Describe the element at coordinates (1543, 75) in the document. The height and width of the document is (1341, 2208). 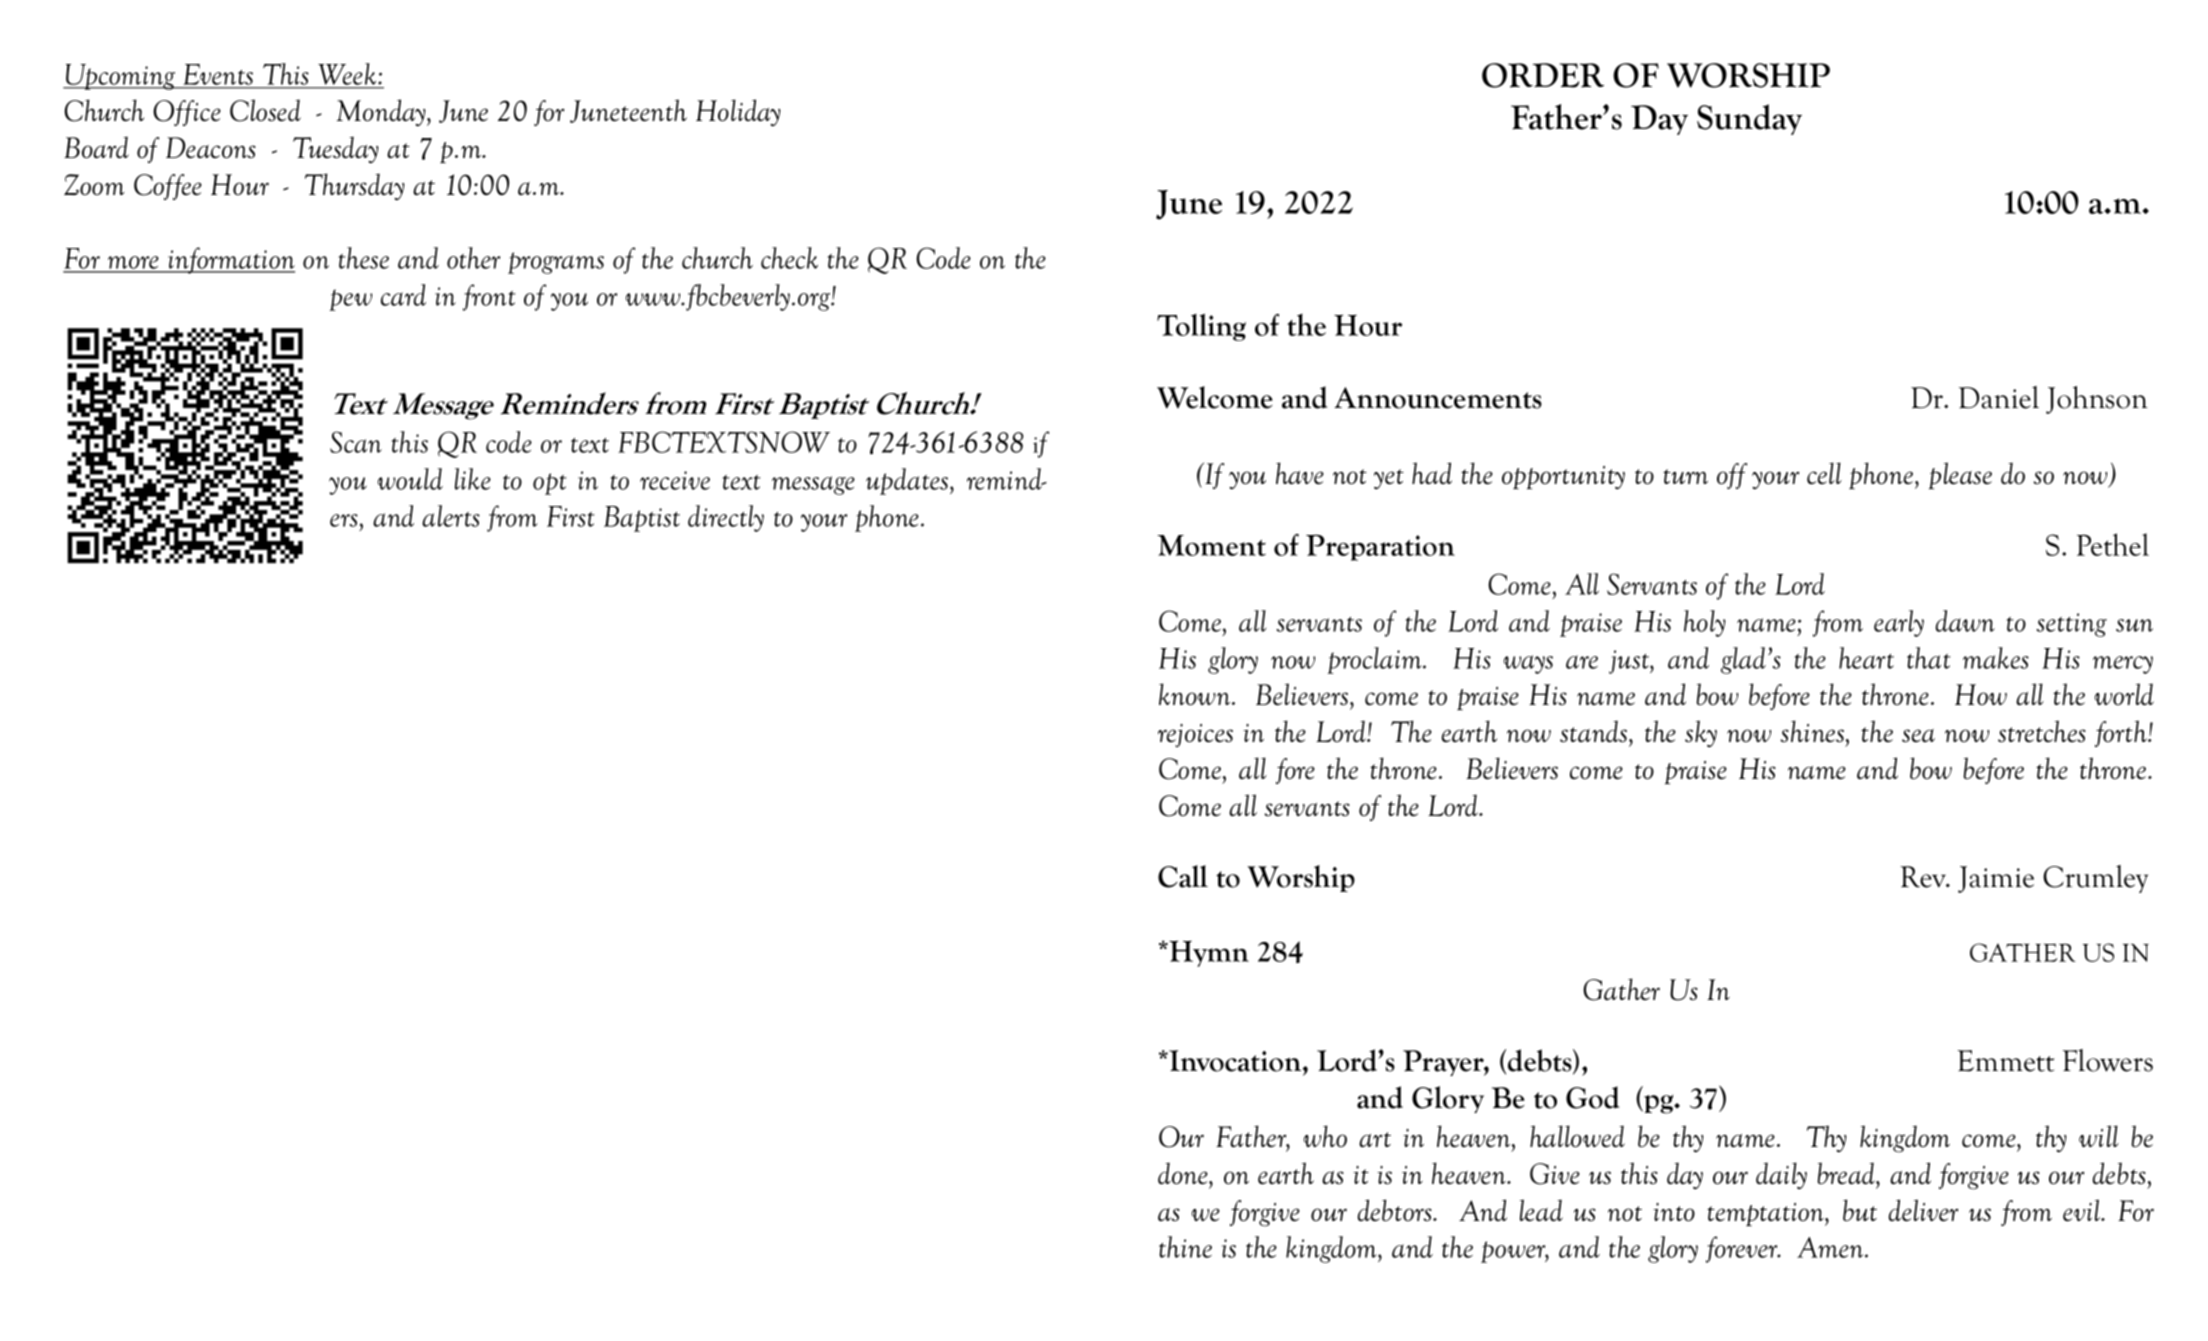
I see `ORDER` at that location.
